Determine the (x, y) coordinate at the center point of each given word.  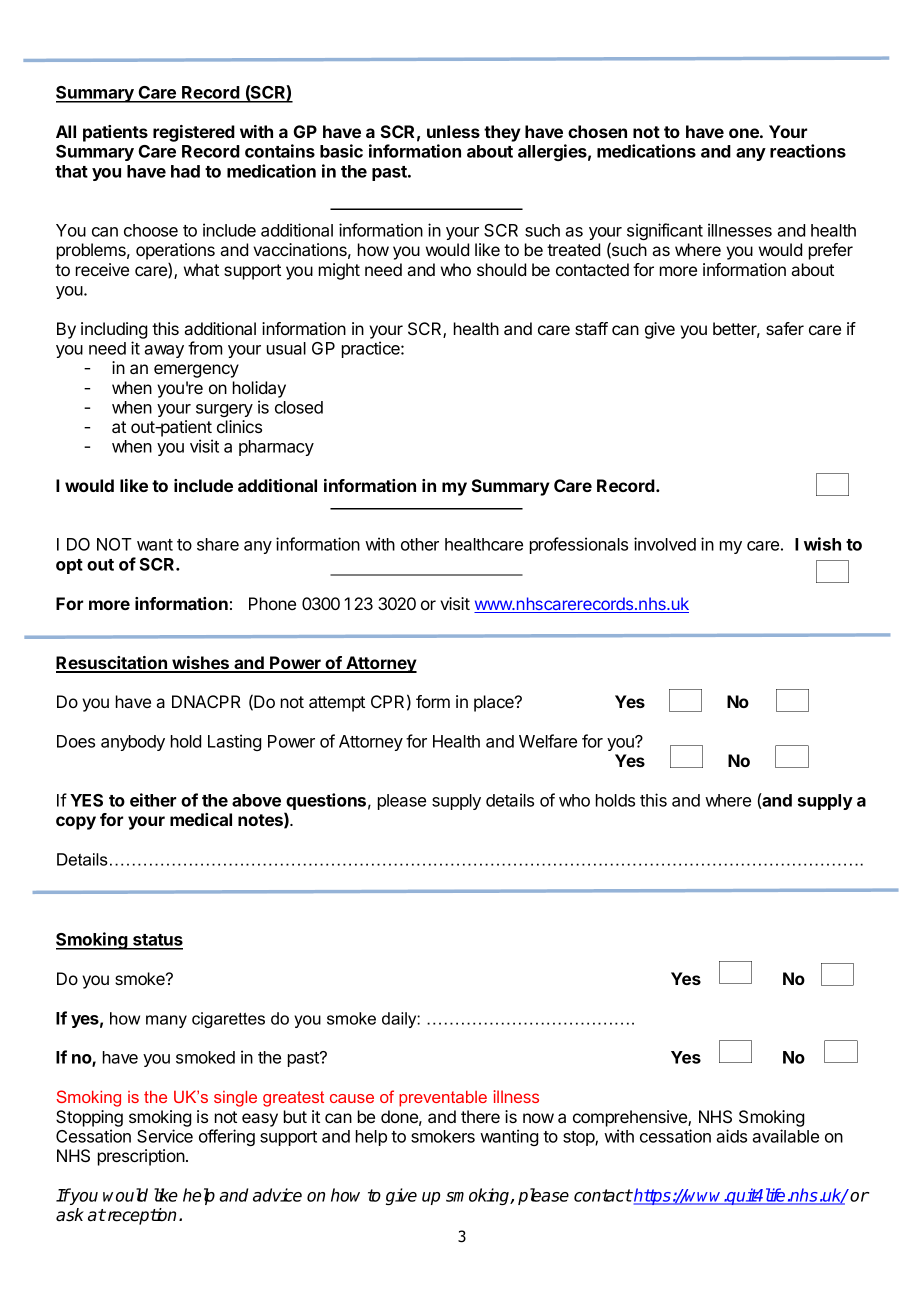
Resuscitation (112, 664)
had (185, 171)
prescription (141, 1157)
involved (665, 544)
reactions (808, 151)
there (480, 1116)
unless (453, 131)
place (495, 703)
